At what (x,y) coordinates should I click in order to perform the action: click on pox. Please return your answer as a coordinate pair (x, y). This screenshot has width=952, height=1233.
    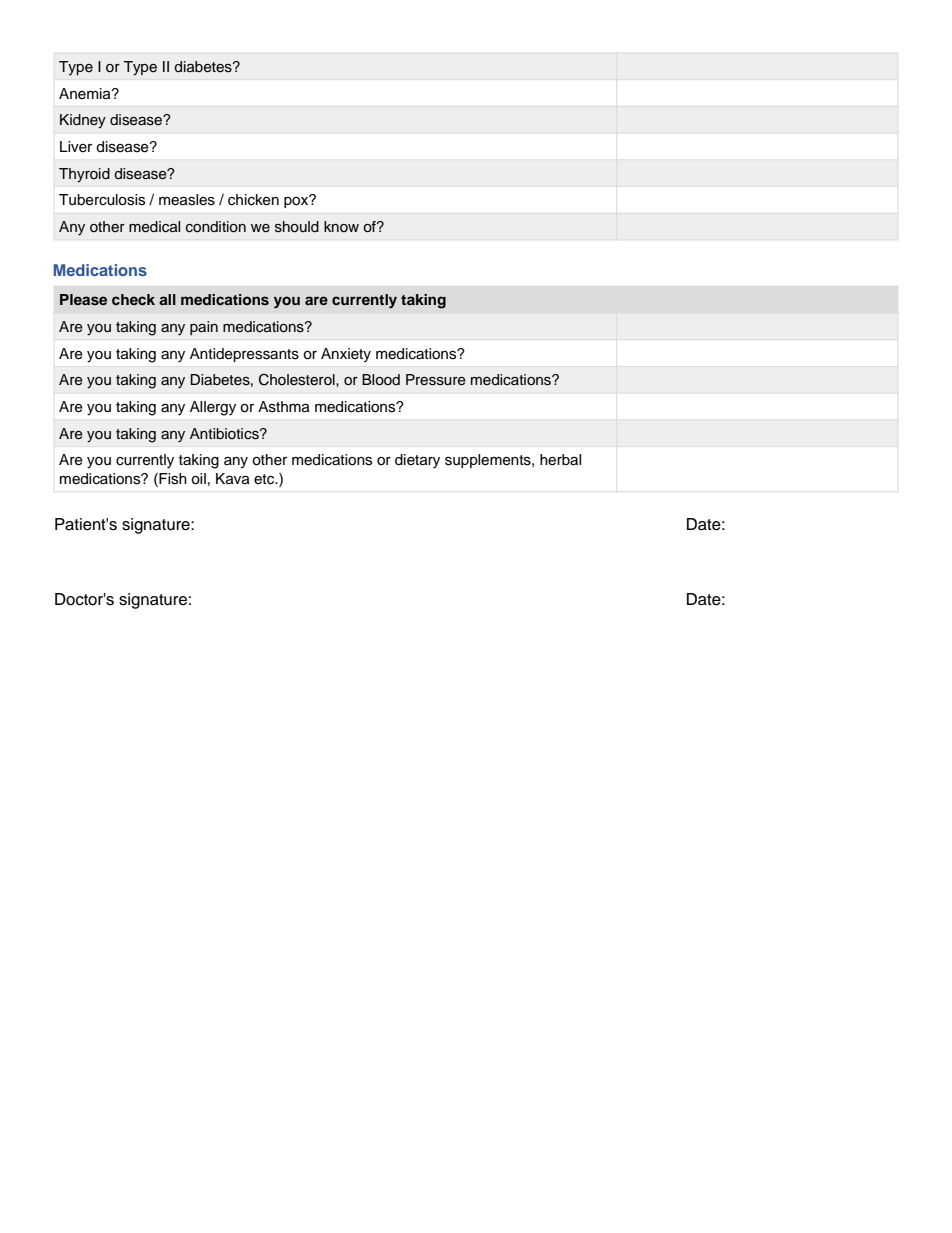
    Looking at the image, I should click on (297, 201).
